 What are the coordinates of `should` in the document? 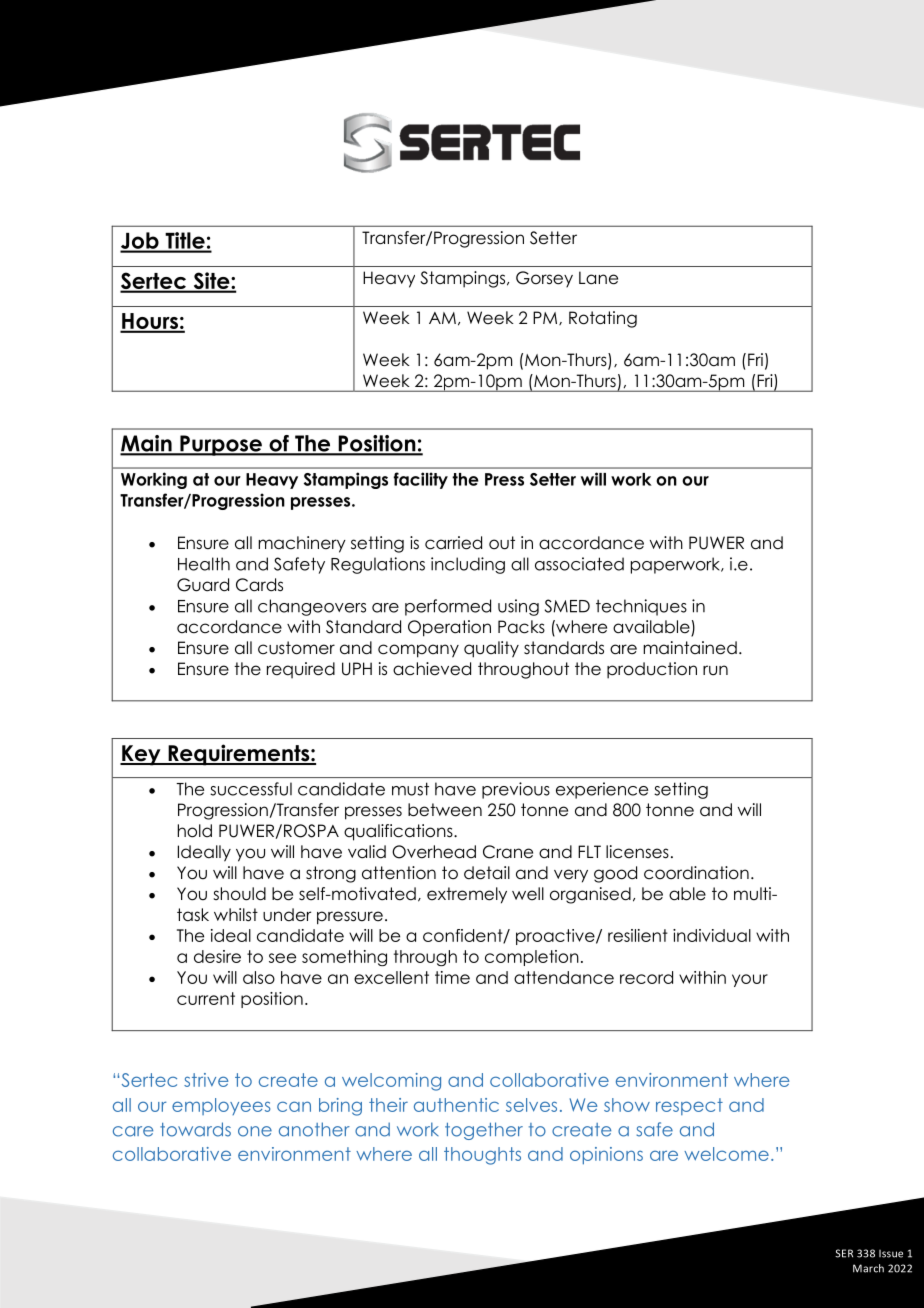 It's located at (239, 894).
